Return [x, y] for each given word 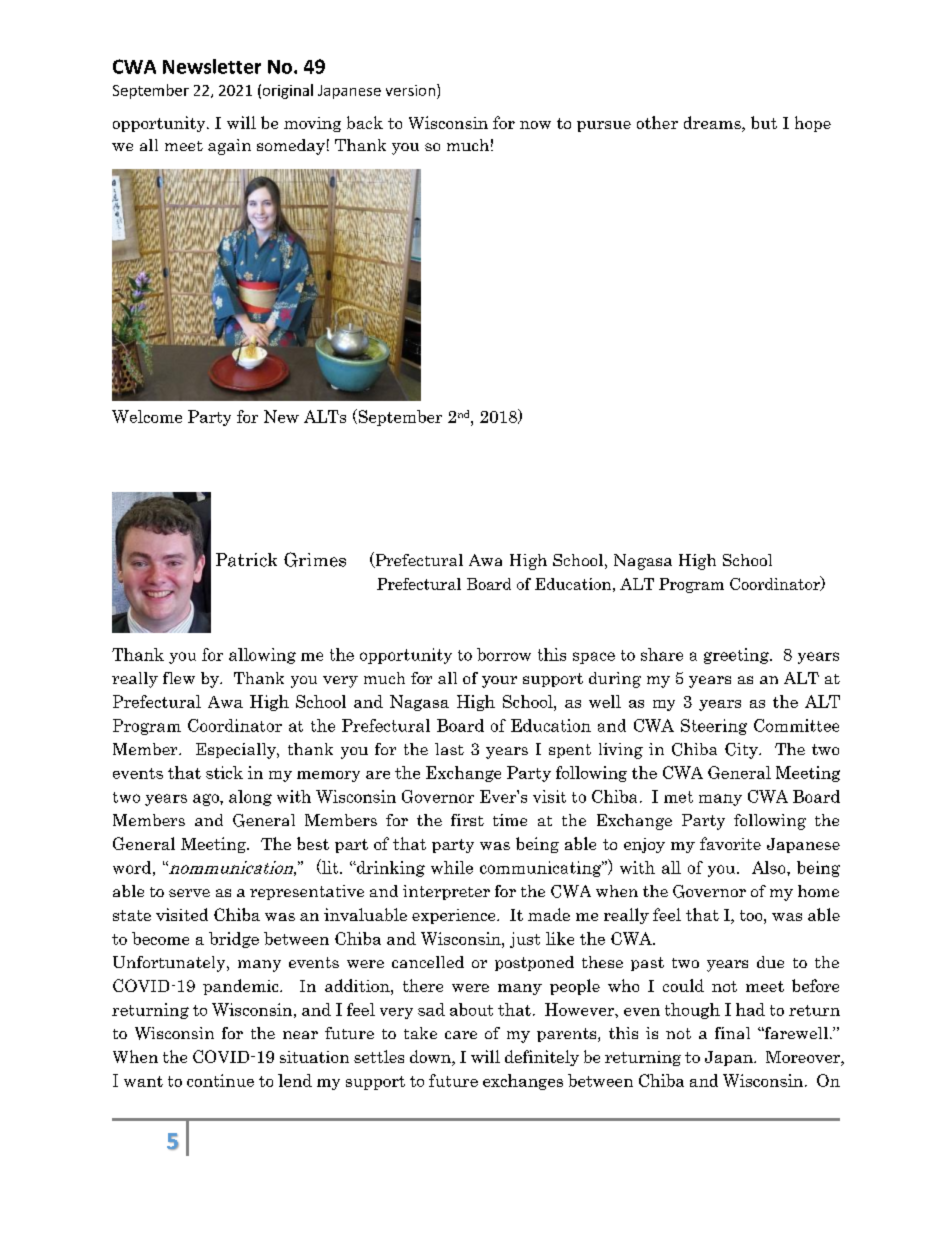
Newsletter [212, 66]
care [461, 1035]
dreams [713, 124]
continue [220, 1080]
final [732, 1033]
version [410, 90]
